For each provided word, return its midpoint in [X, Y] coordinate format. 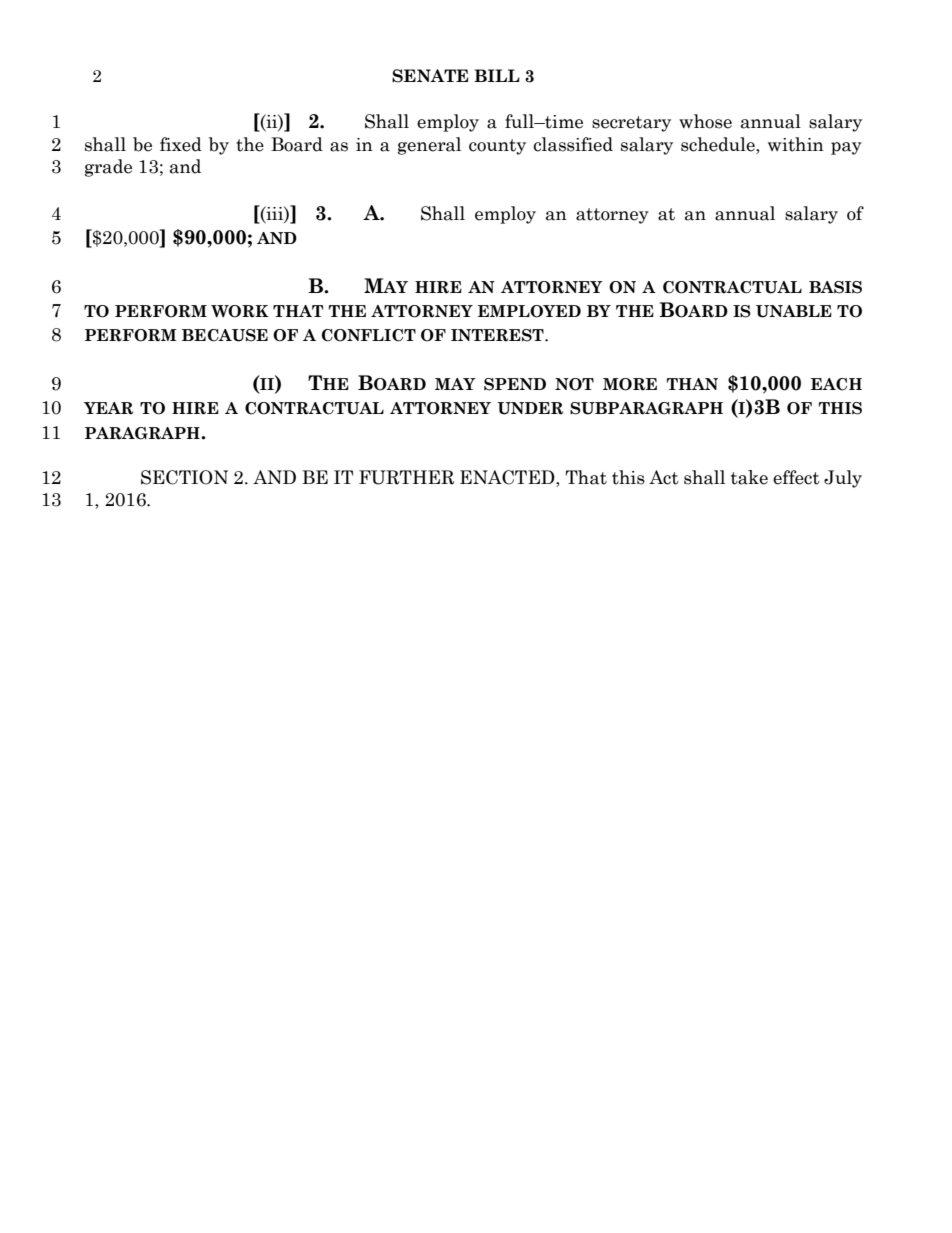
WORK [240, 311]
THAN [692, 384]
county [497, 147]
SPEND [515, 384]
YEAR [108, 408]
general [429, 146]
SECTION [184, 477]
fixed [181, 144]
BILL [497, 75]
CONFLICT [369, 335]
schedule [719, 145]
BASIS [835, 287]
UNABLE [794, 311]
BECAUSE [225, 335]
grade [108, 168]
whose [705, 121]
